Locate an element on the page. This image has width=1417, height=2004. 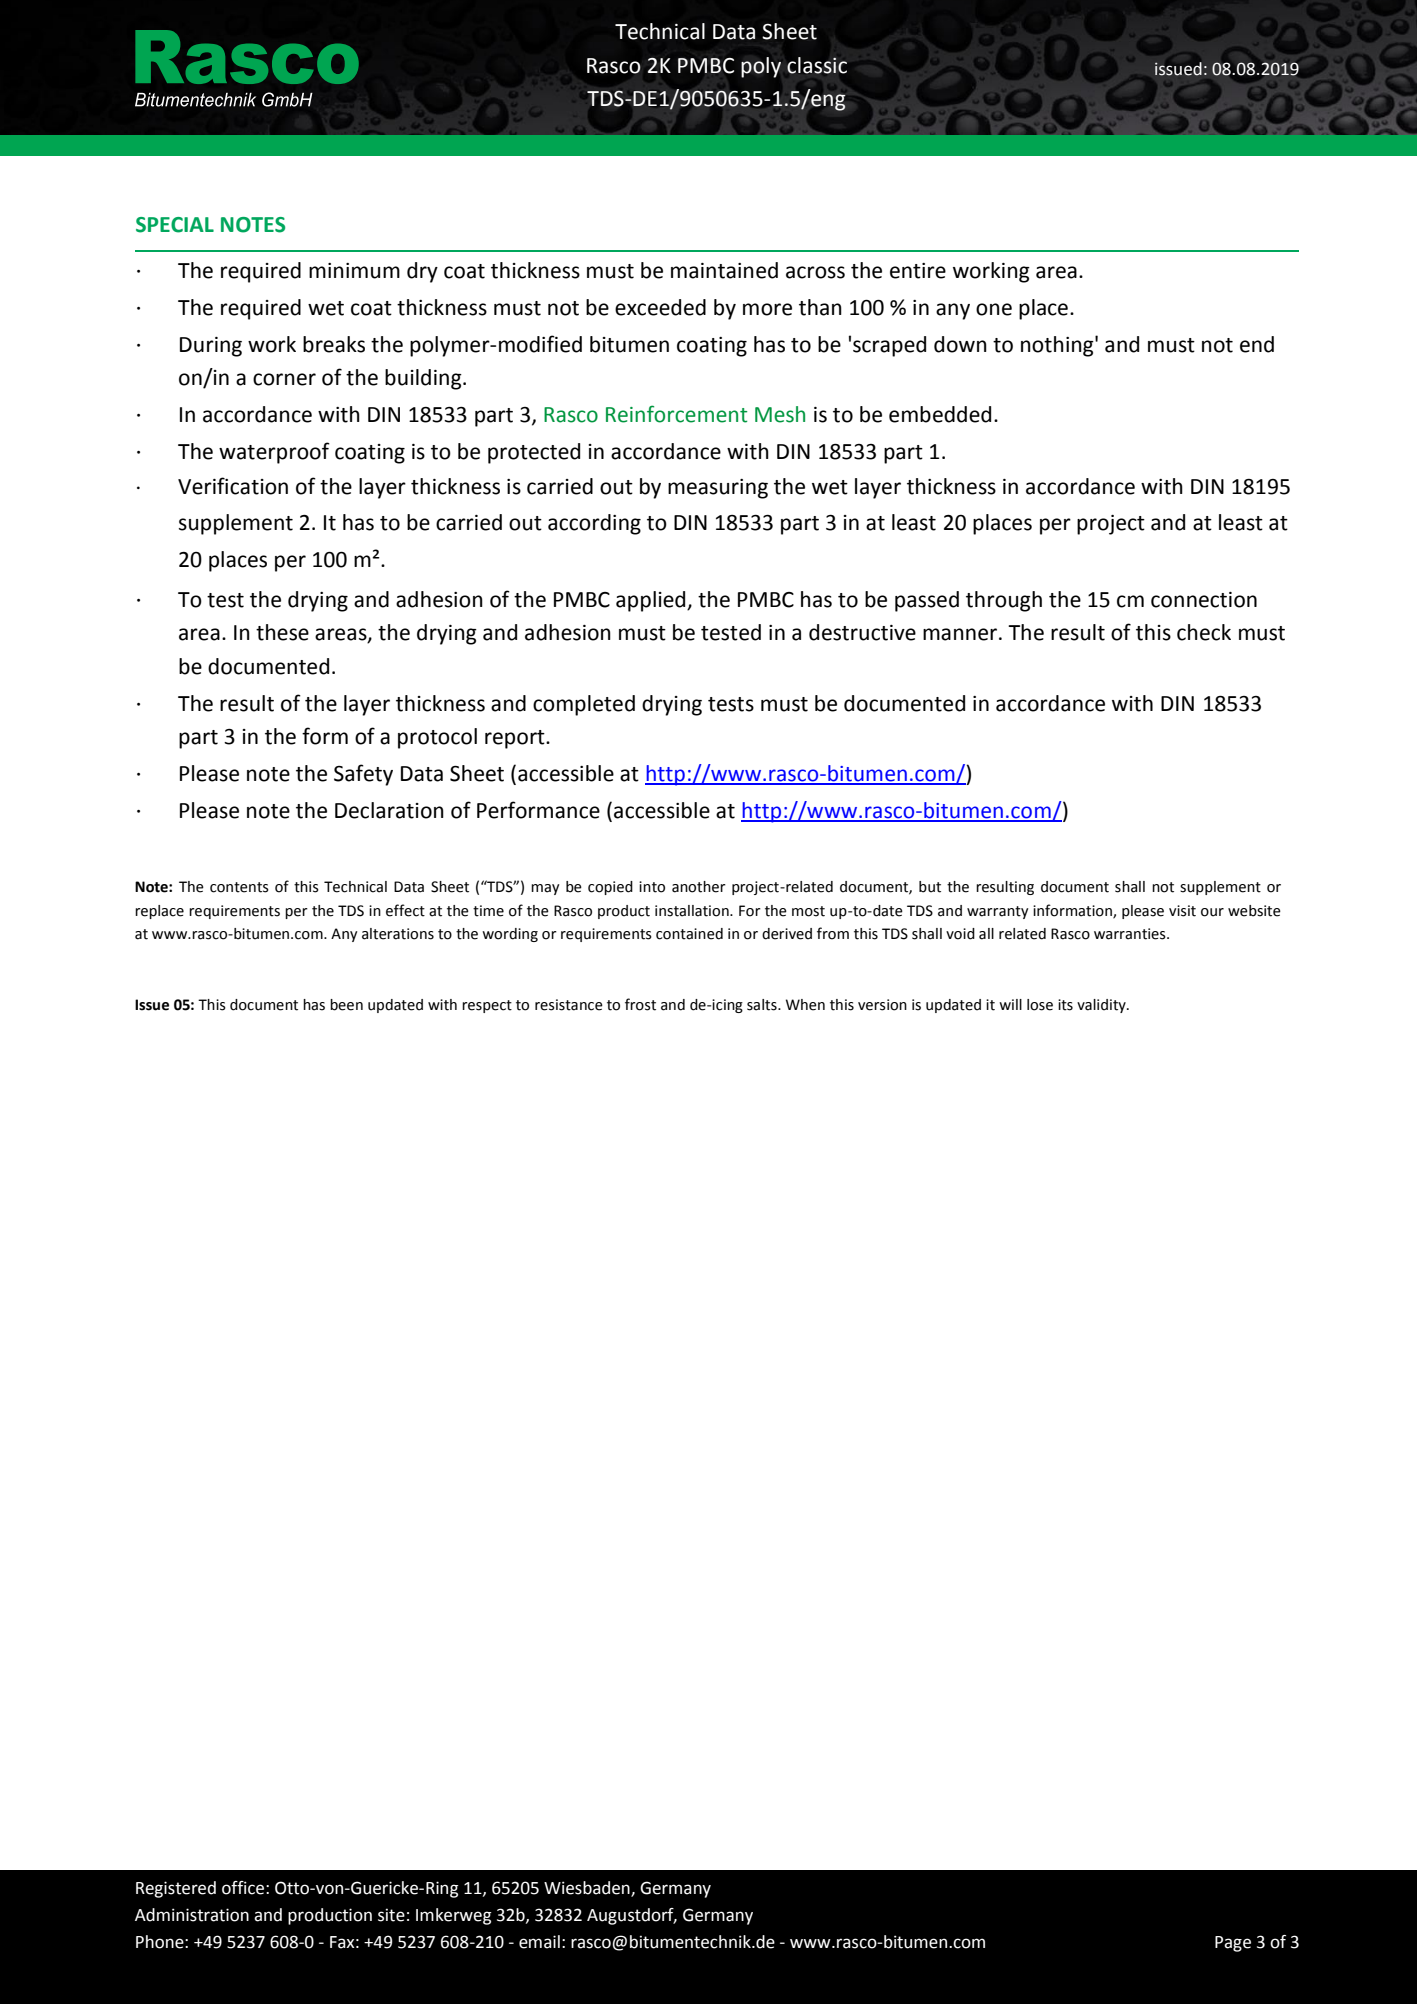
classic is located at coordinates (817, 65).
